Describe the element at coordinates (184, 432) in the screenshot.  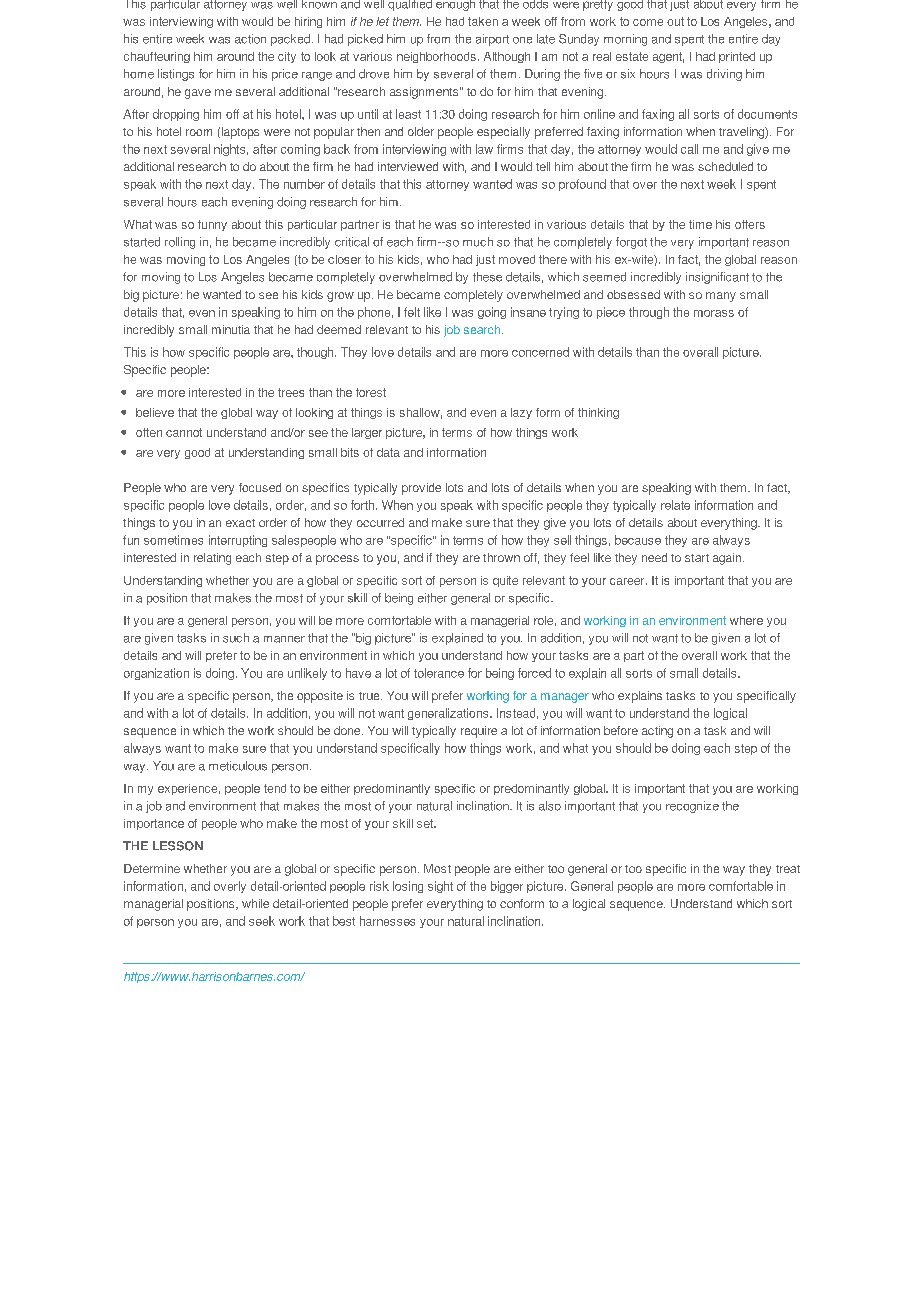
I see `cannot` at that location.
